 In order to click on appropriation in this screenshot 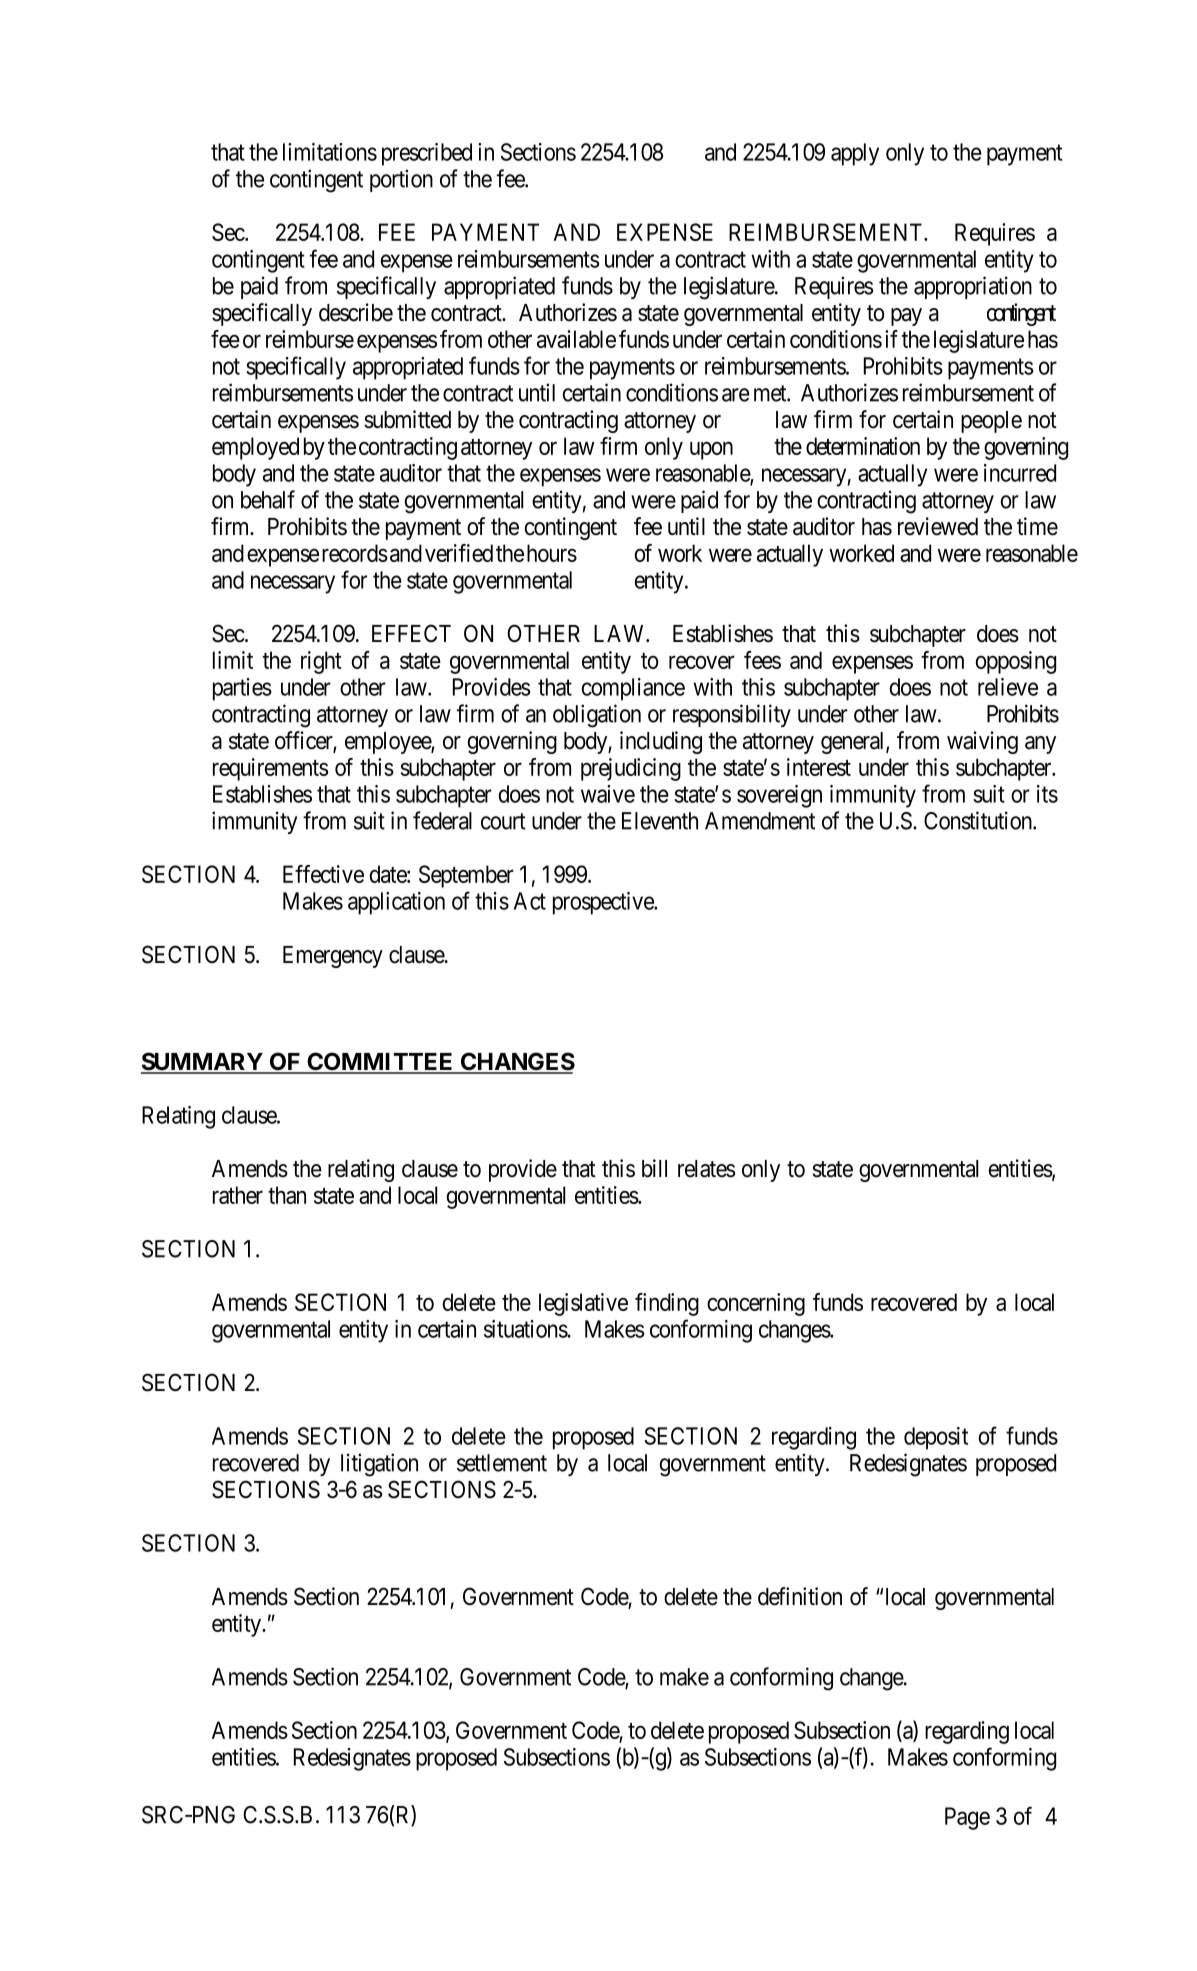, I will do `click(973, 287)`.
